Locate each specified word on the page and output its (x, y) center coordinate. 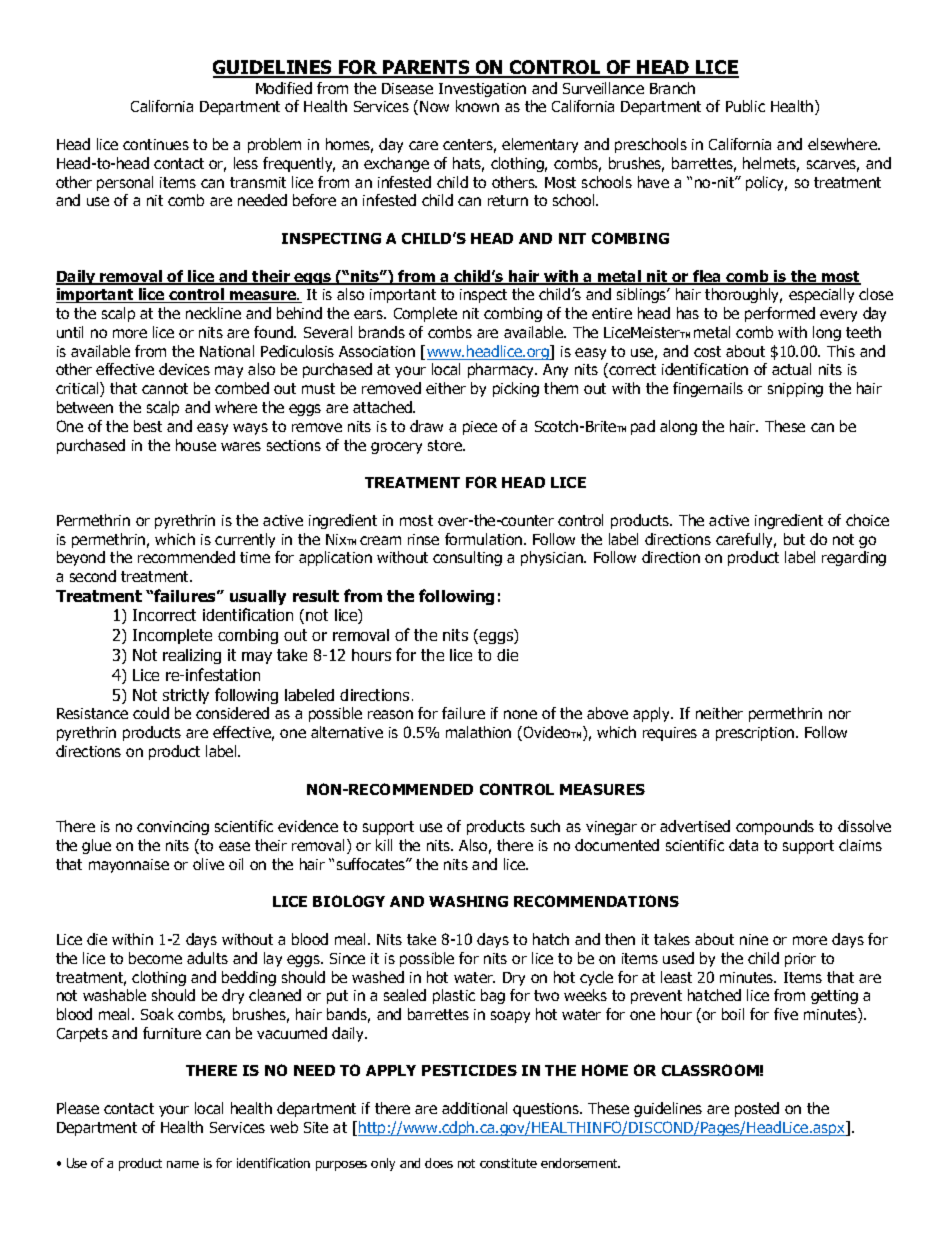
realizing (192, 656)
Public (745, 106)
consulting (467, 558)
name (183, 1164)
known (477, 106)
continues (156, 144)
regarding (854, 558)
